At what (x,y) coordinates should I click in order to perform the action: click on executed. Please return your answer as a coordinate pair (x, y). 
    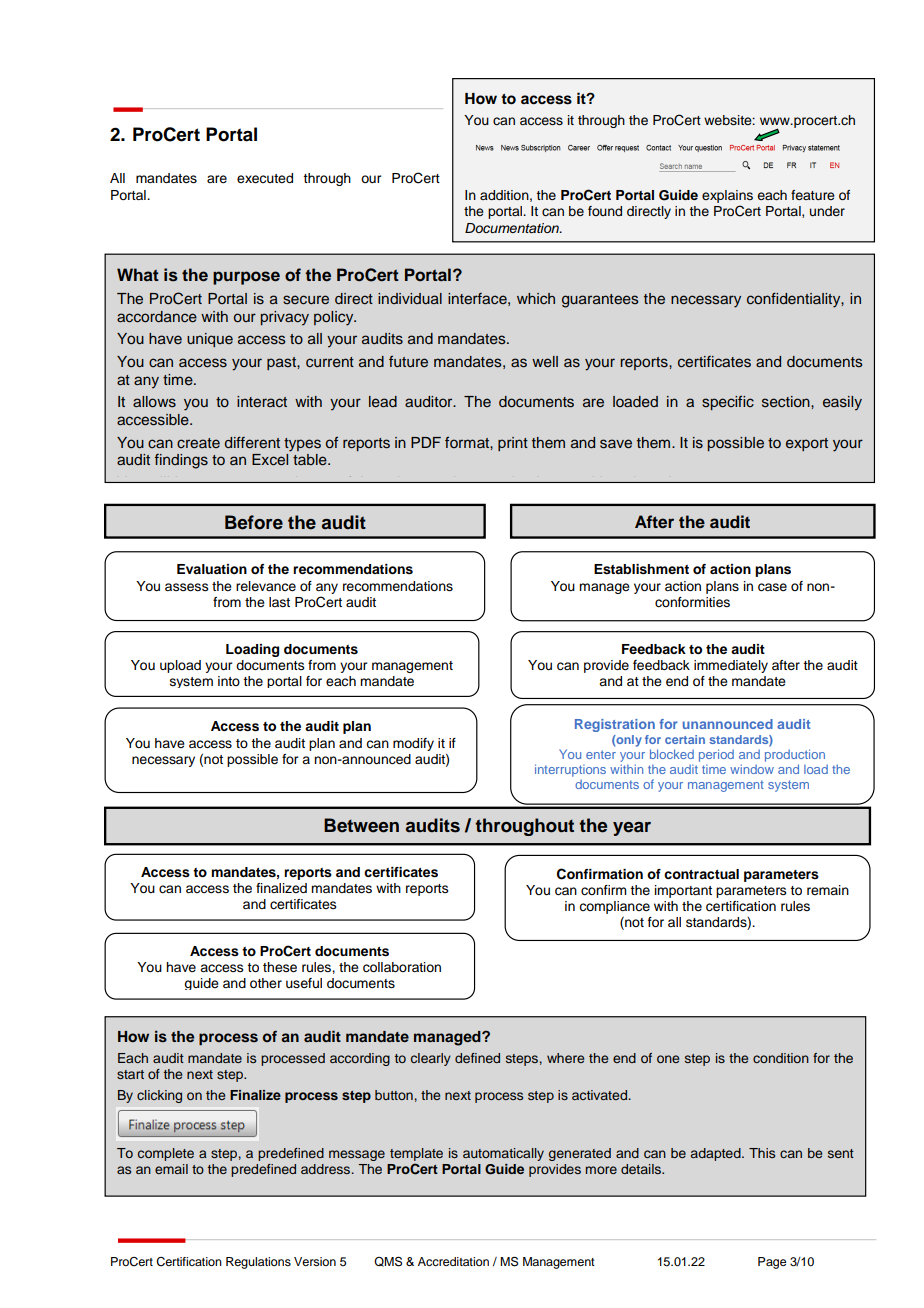
    Looking at the image, I should click on (265, 178).
